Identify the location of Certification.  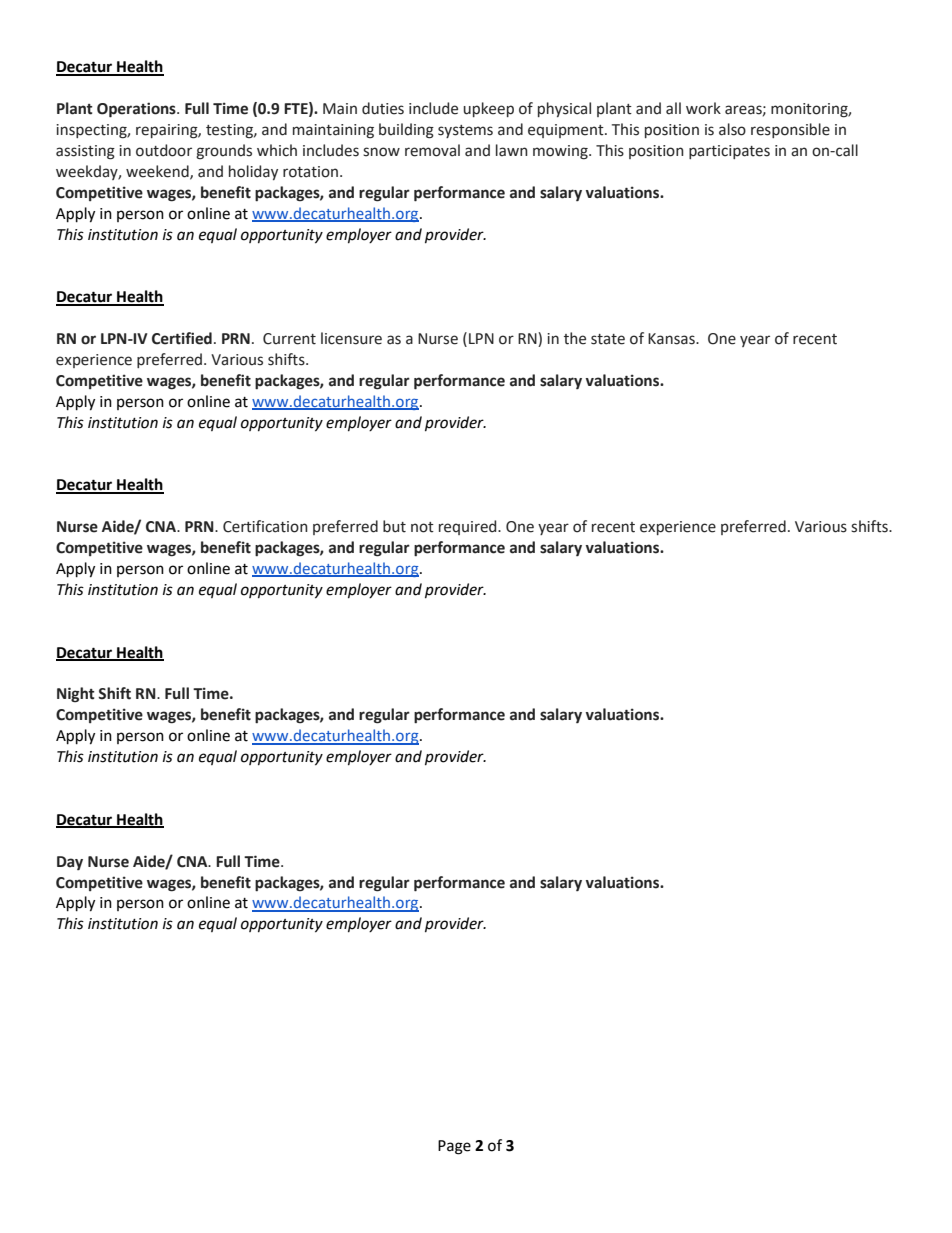
(265, 526).
